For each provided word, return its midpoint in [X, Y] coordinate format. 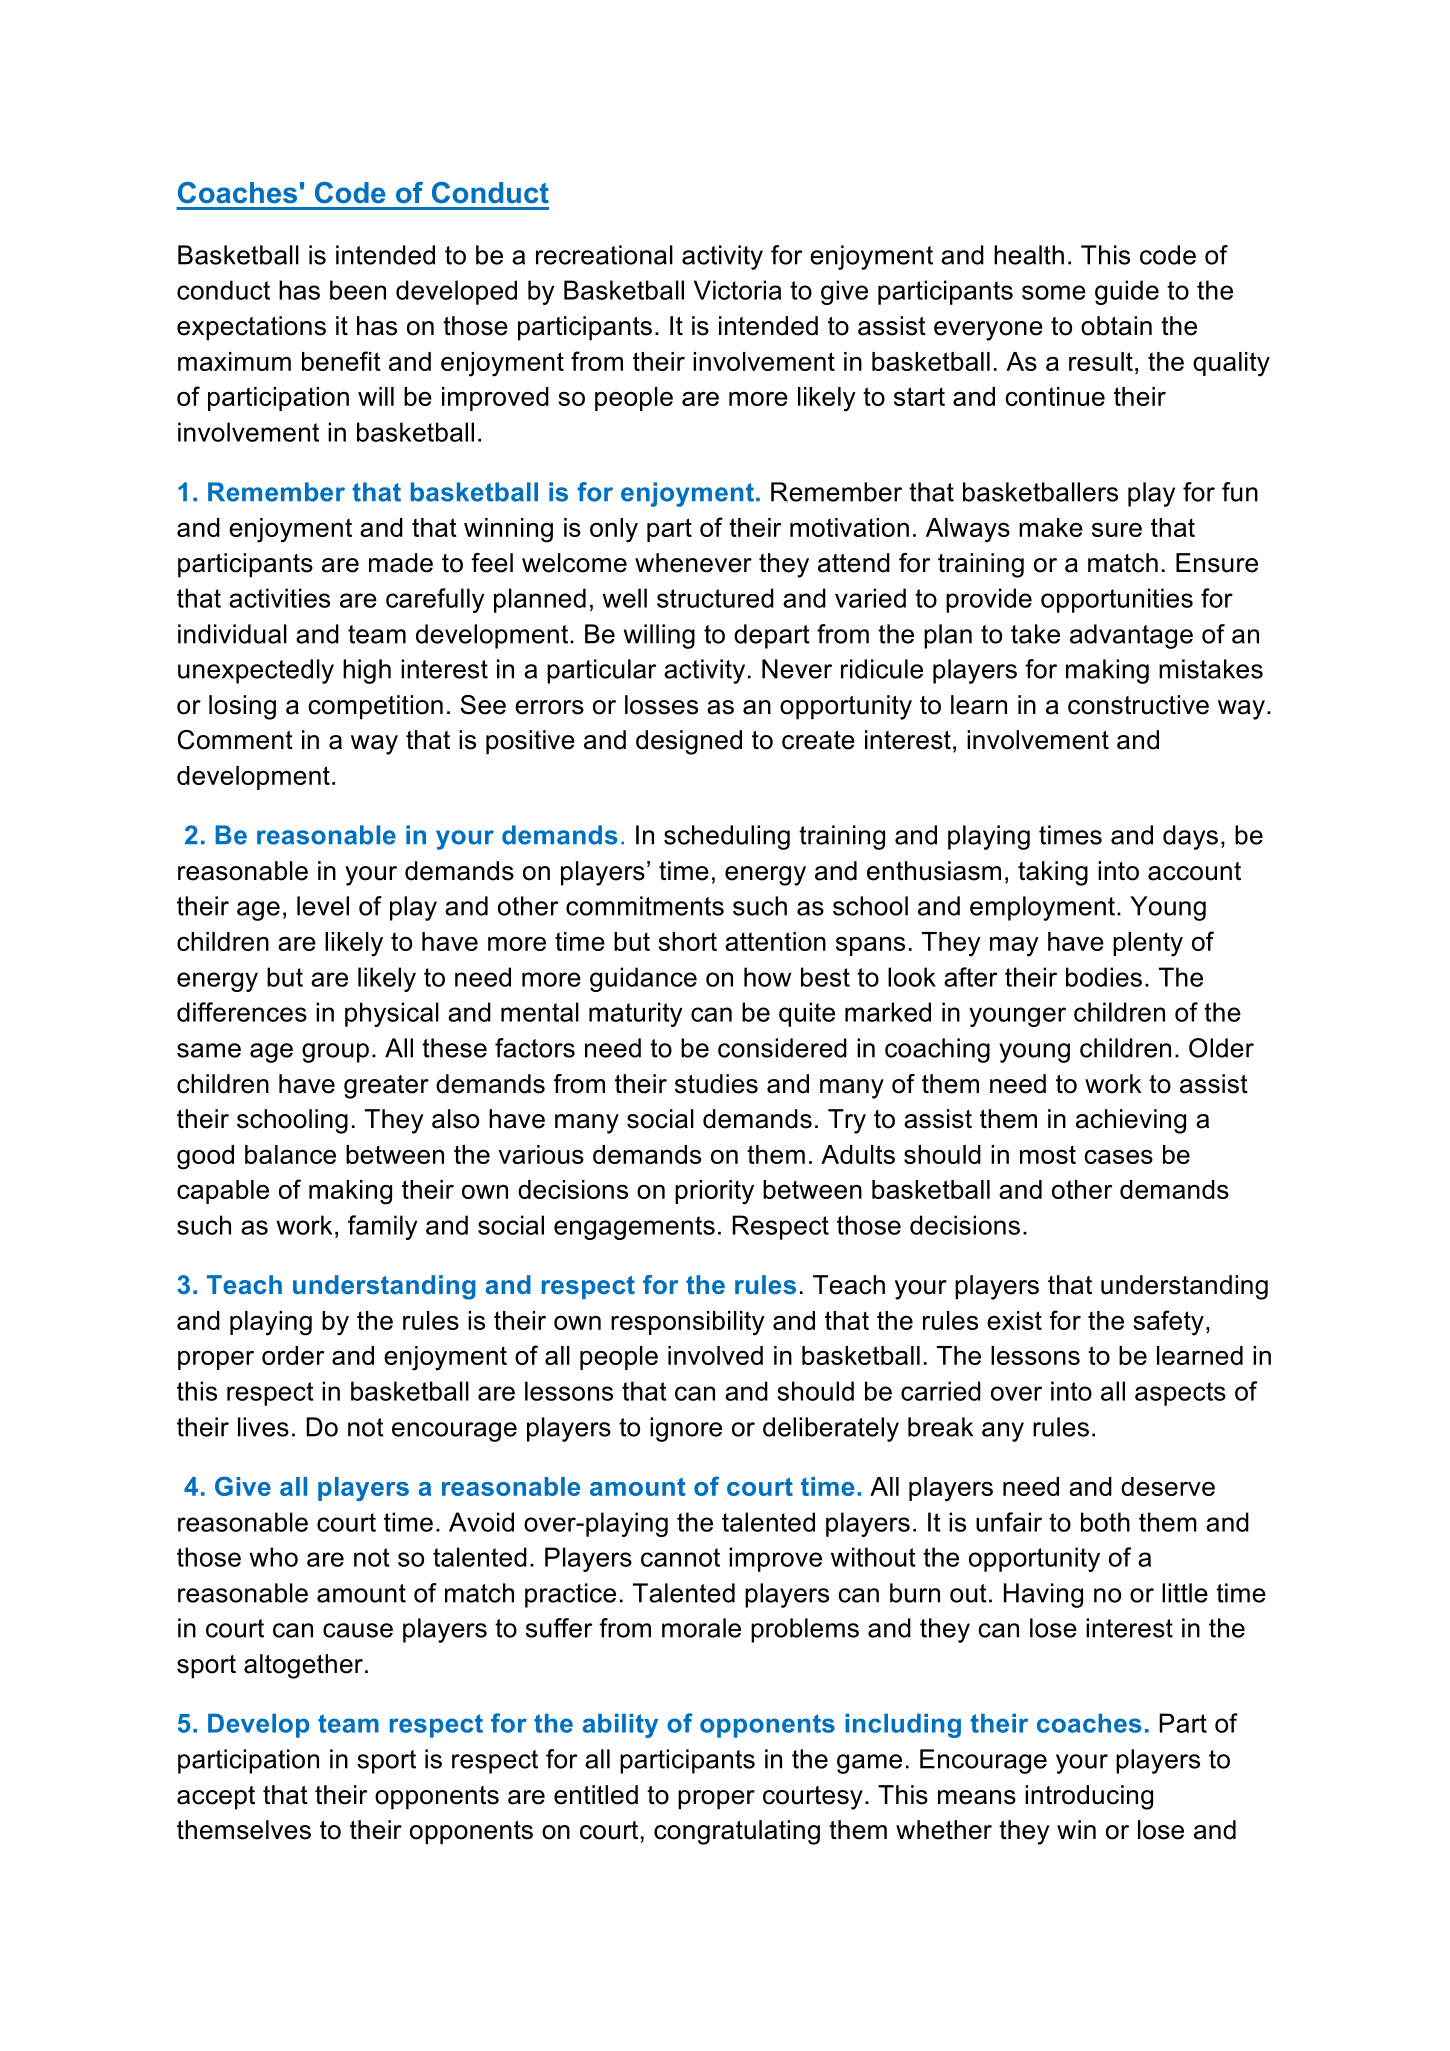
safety [1168, 1323]
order [293, 1355]
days [1190, 837]
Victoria [738, 290]
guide [1127, 292]
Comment [235, 740]
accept [216, 1798]
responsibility [688, 1323]
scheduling [727, 837]
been [358, 290]
